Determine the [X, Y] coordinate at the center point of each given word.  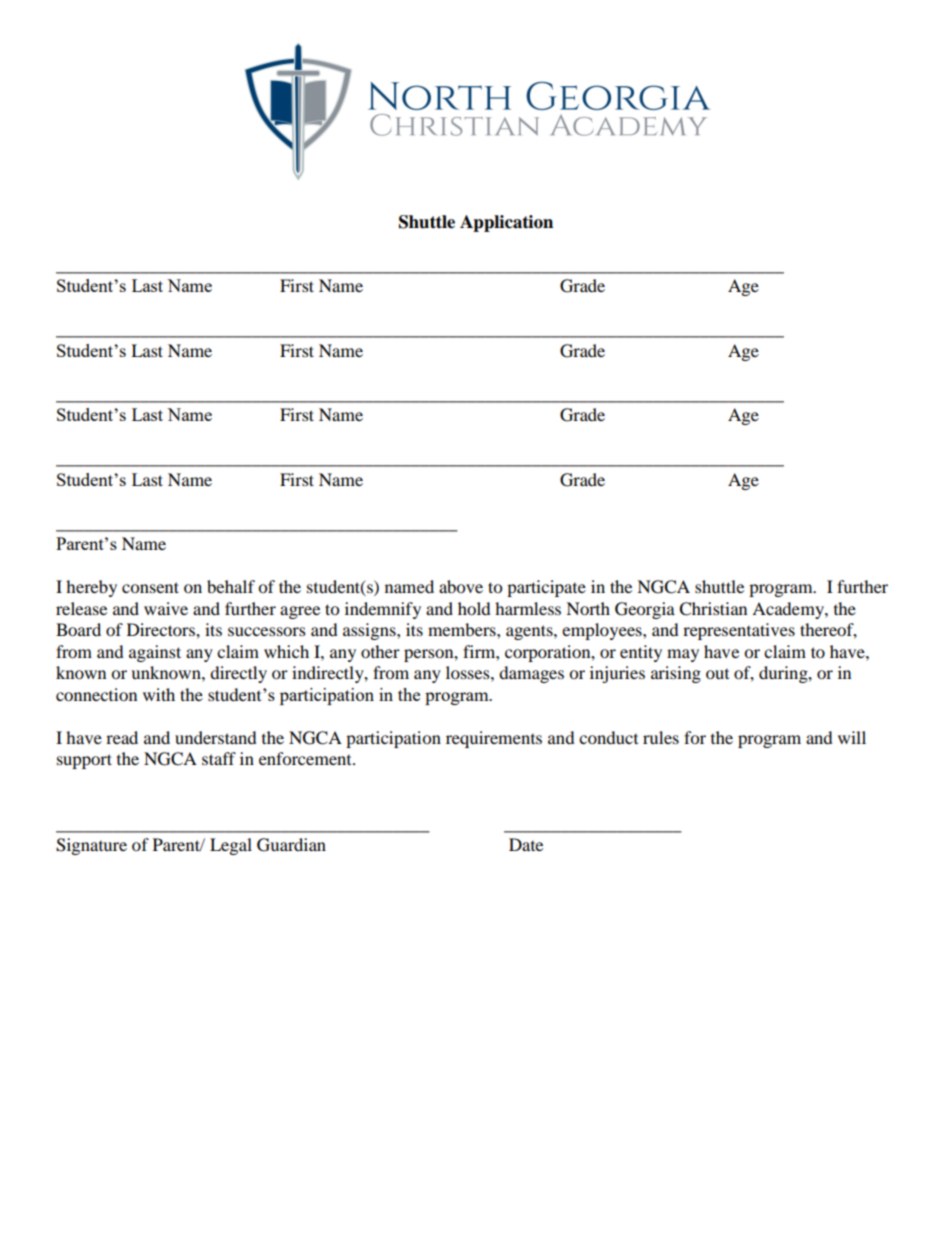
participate [546, 588]
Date [526, 844]
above [461, 586]
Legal [231, 846]
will [852, 737]
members [463, 629]
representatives [739, 631]
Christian [713, 609]
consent [150, 587]
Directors [162, 629]
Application [506, 223]
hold [474, 608]
